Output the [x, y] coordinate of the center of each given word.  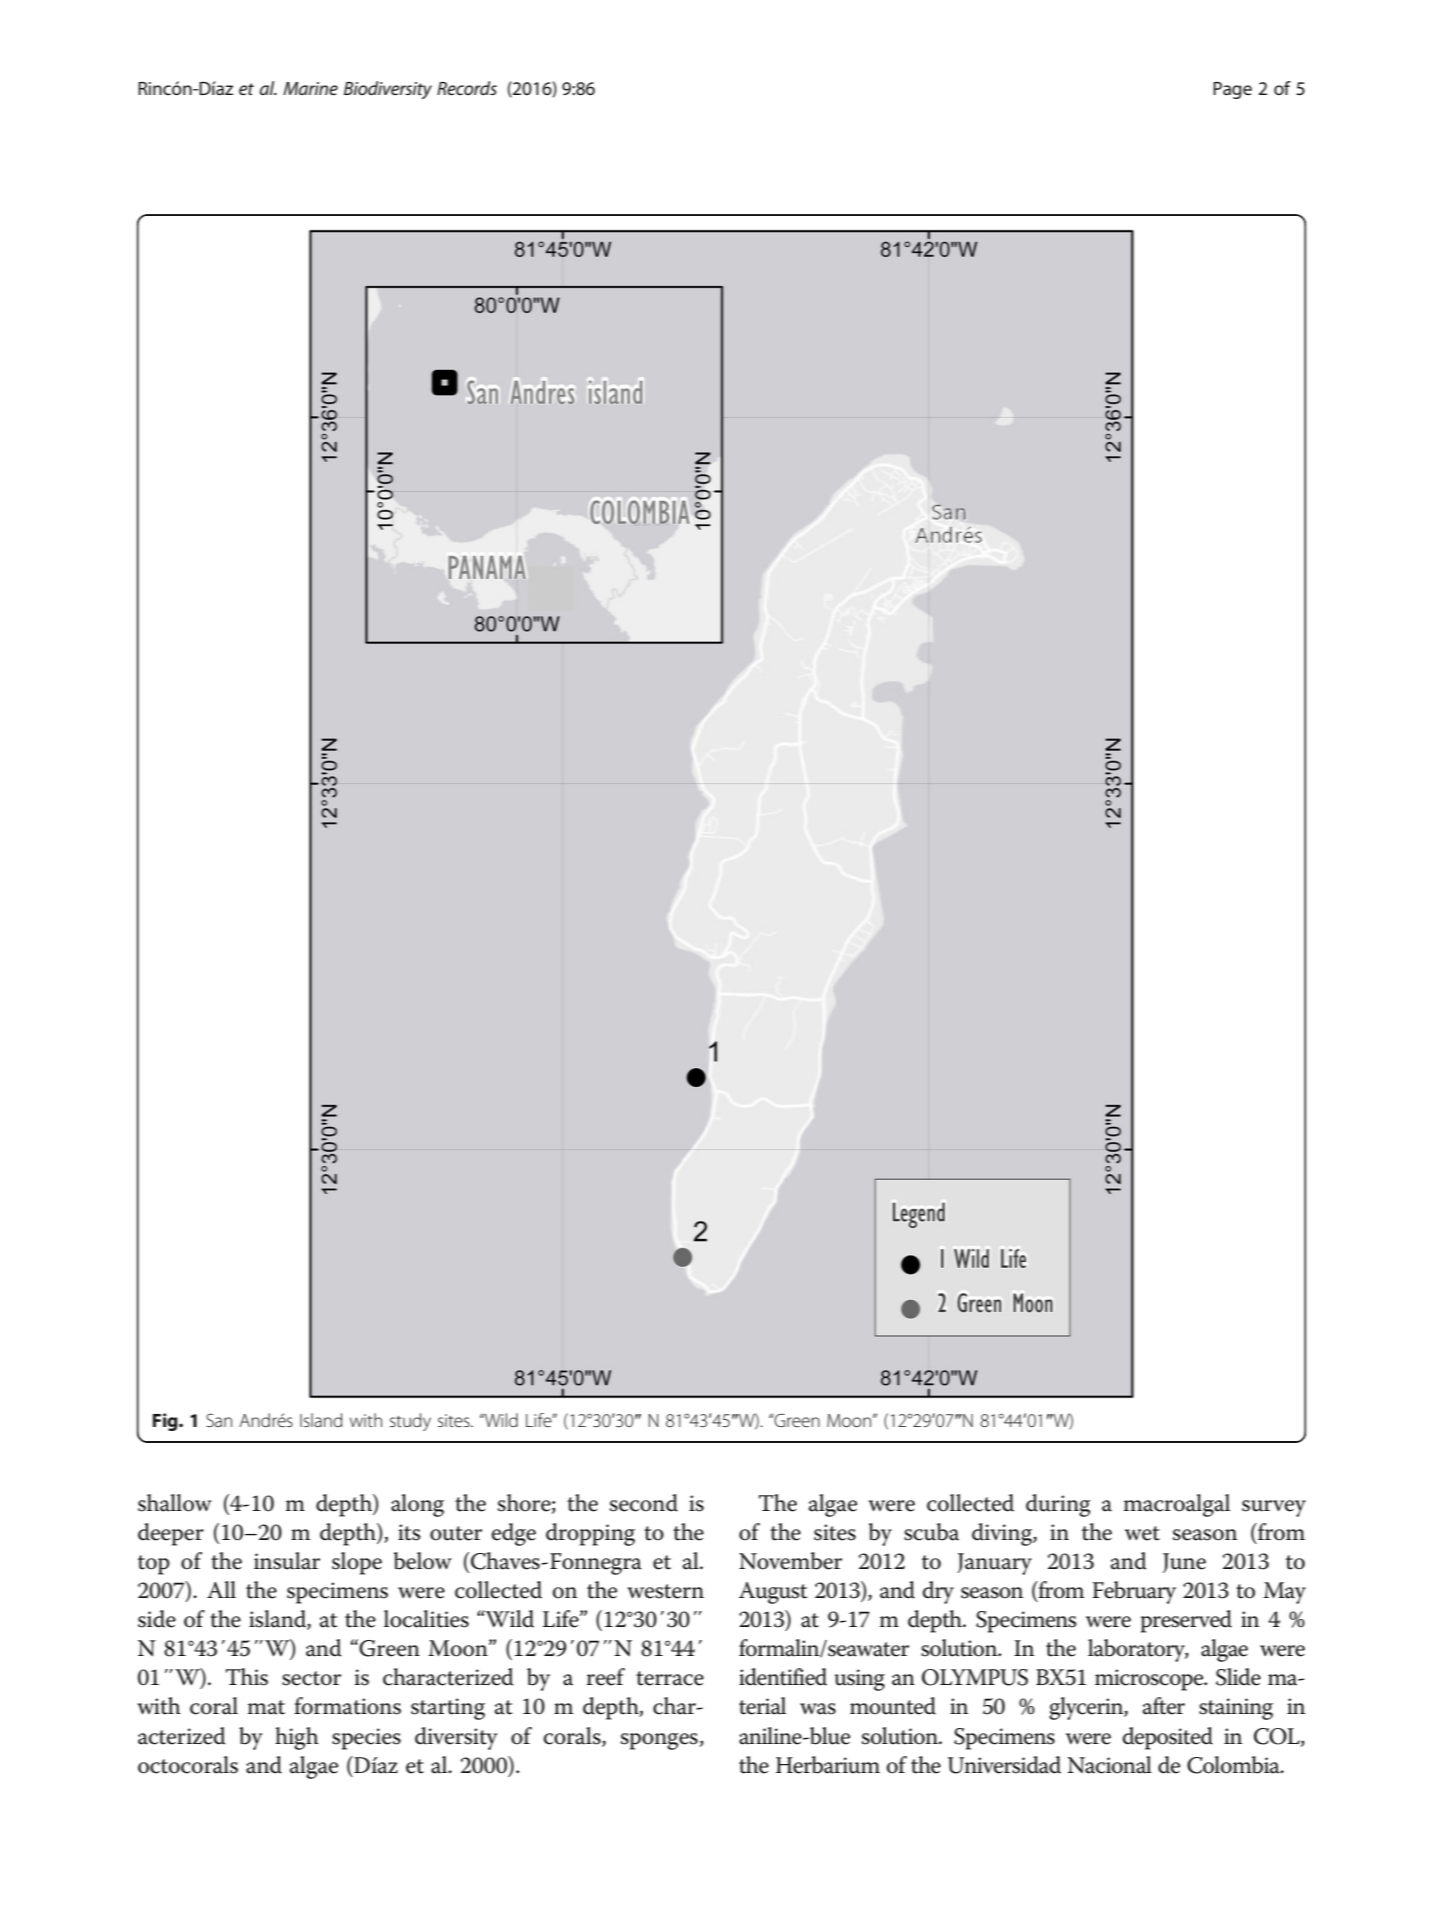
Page [1232, 90]
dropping [590, 1534]
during [1058, 1505]
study [410, 1422]
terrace [670, 1678]
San [219, 1420]
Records [467, 88]
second [644, 1503]
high [297, 1738]
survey [1274, 1508]
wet [1142, 1533]
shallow [175, 1503]
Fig [166, 1422]
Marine [310, 88]
